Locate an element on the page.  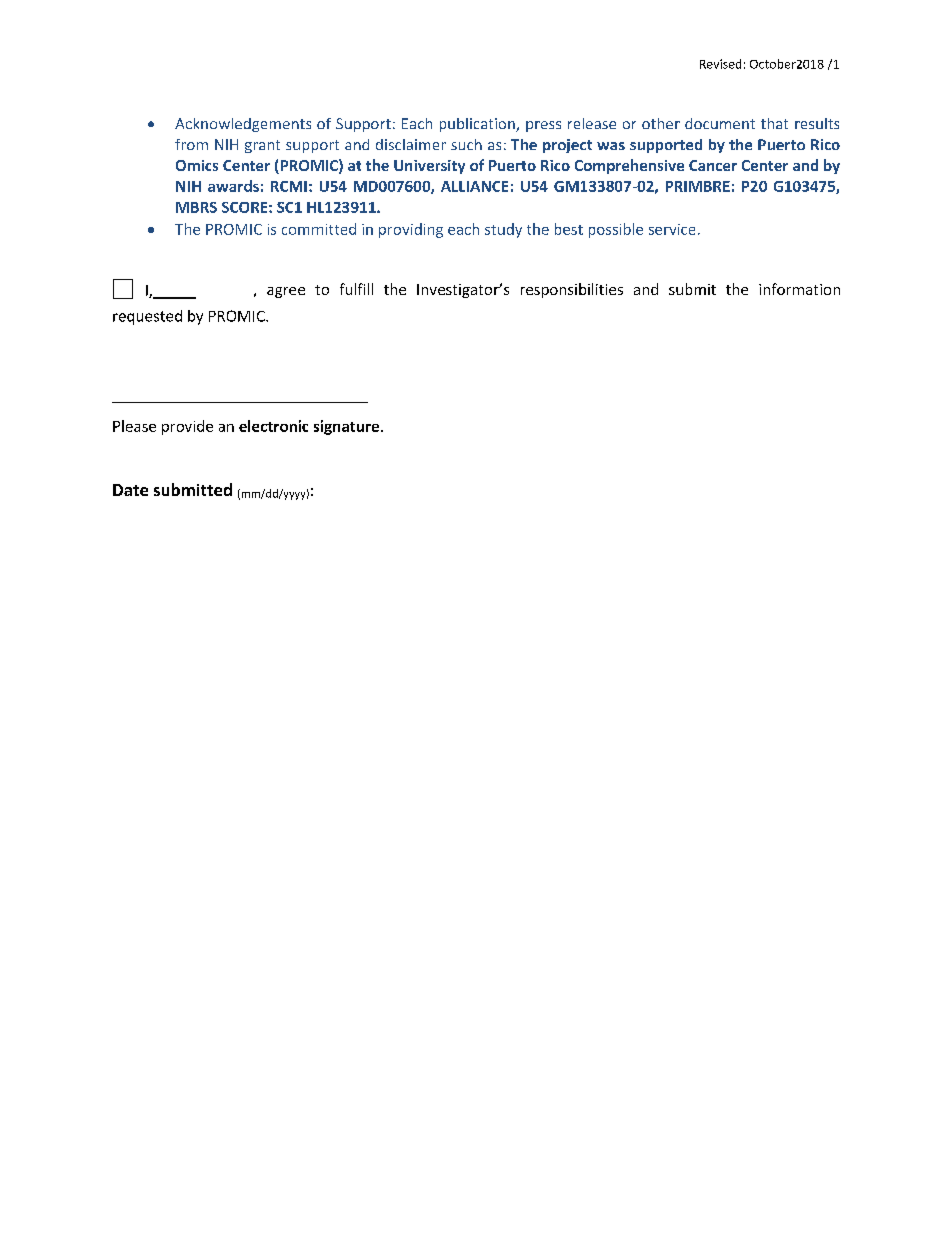
agree is located at coordinates (286, 292).
